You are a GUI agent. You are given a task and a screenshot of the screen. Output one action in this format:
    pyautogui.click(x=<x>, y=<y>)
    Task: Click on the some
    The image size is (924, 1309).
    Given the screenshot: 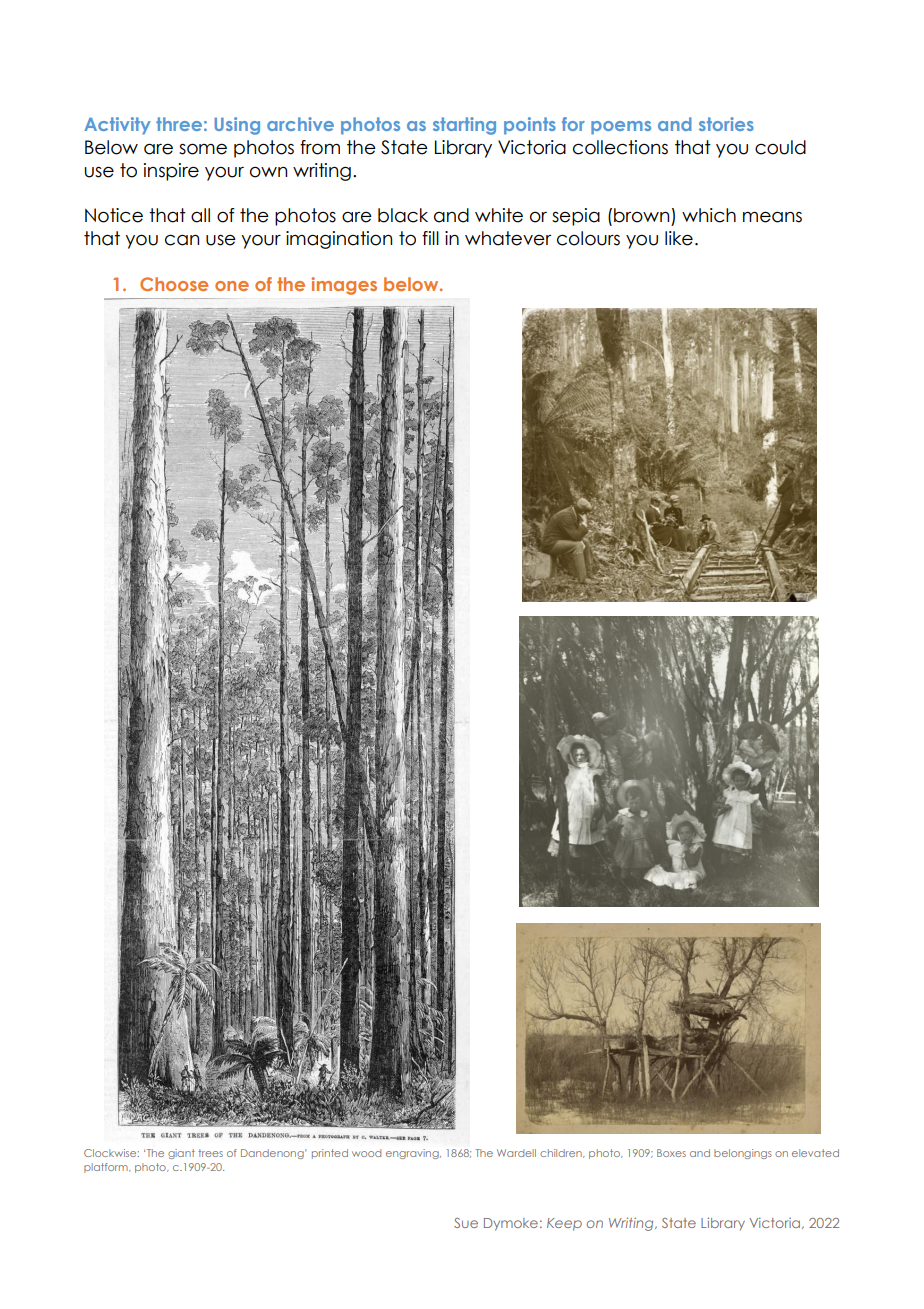 What is the action you would take?
    pyautogui.click(x=203, y=149)
